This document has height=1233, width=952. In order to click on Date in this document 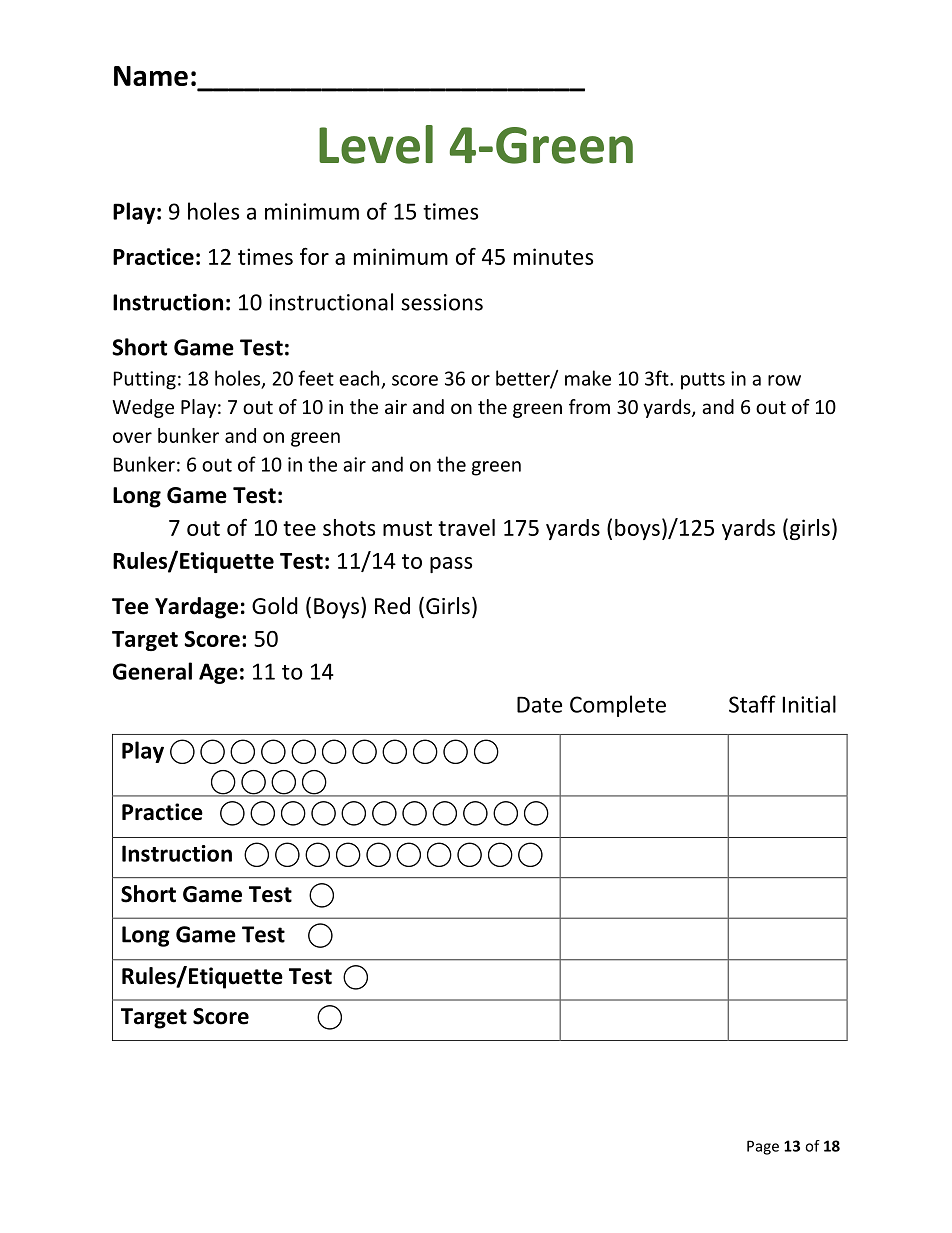, I will do `click(539, 704)`.
